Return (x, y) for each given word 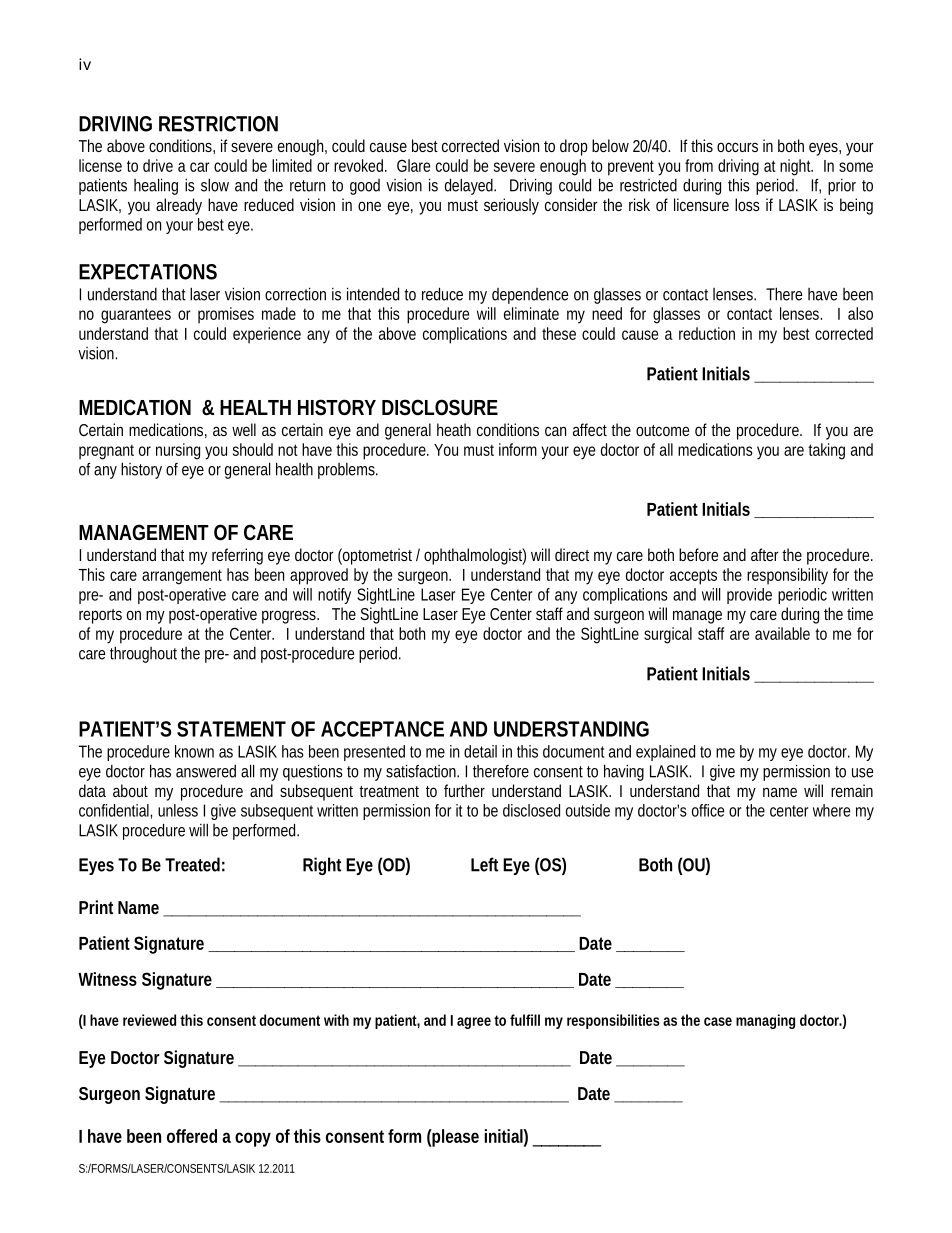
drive (158, 165)
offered (192, 1136)
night (796, 167)
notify (334, 596)
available (782, 633)
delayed (470, 186)
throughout (143, 654)
